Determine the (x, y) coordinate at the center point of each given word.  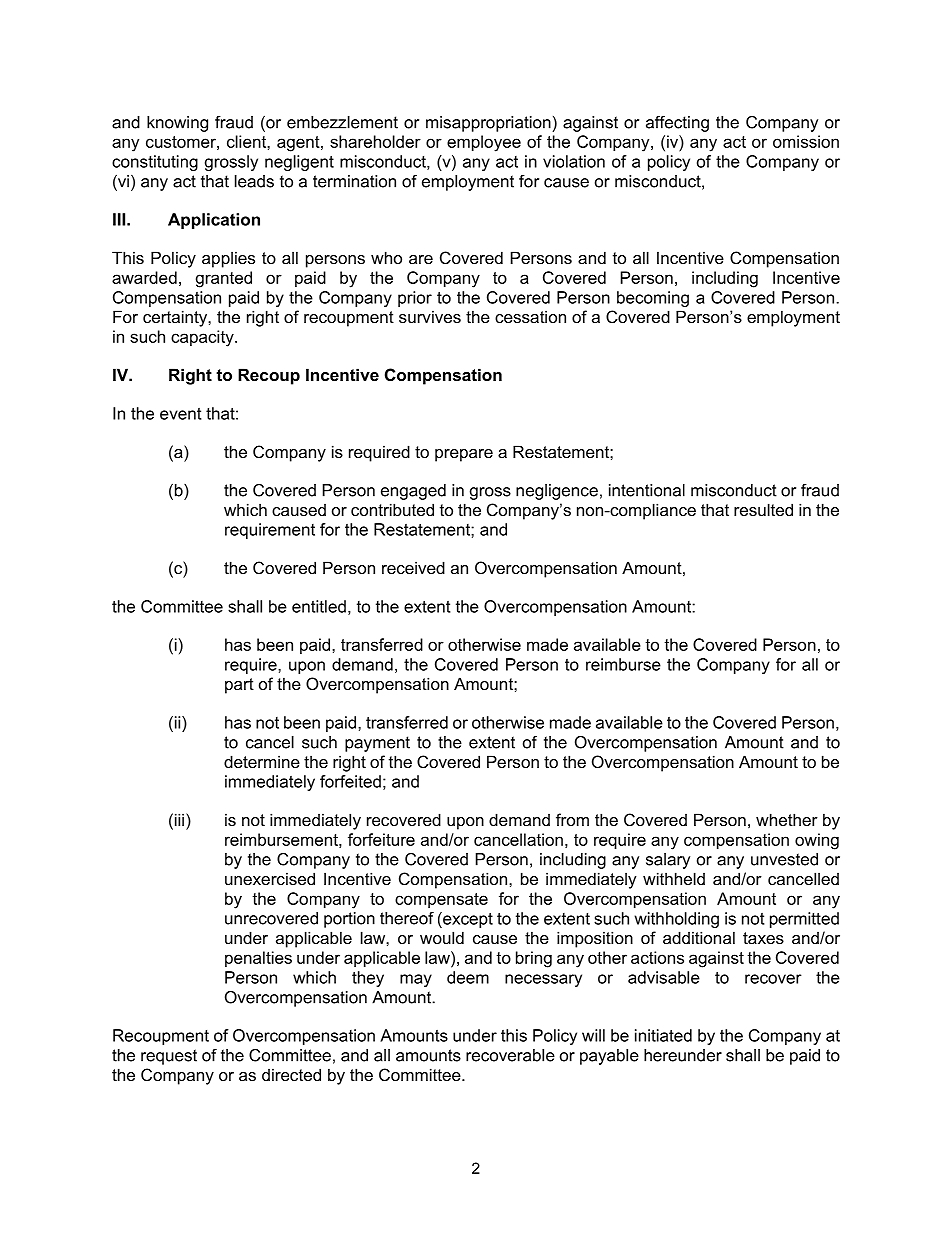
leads (254, 181)
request (169, 1057)
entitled (319, 606)
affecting (677, 124)
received (413, 567)
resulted (763, 509)
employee (484, 143)
